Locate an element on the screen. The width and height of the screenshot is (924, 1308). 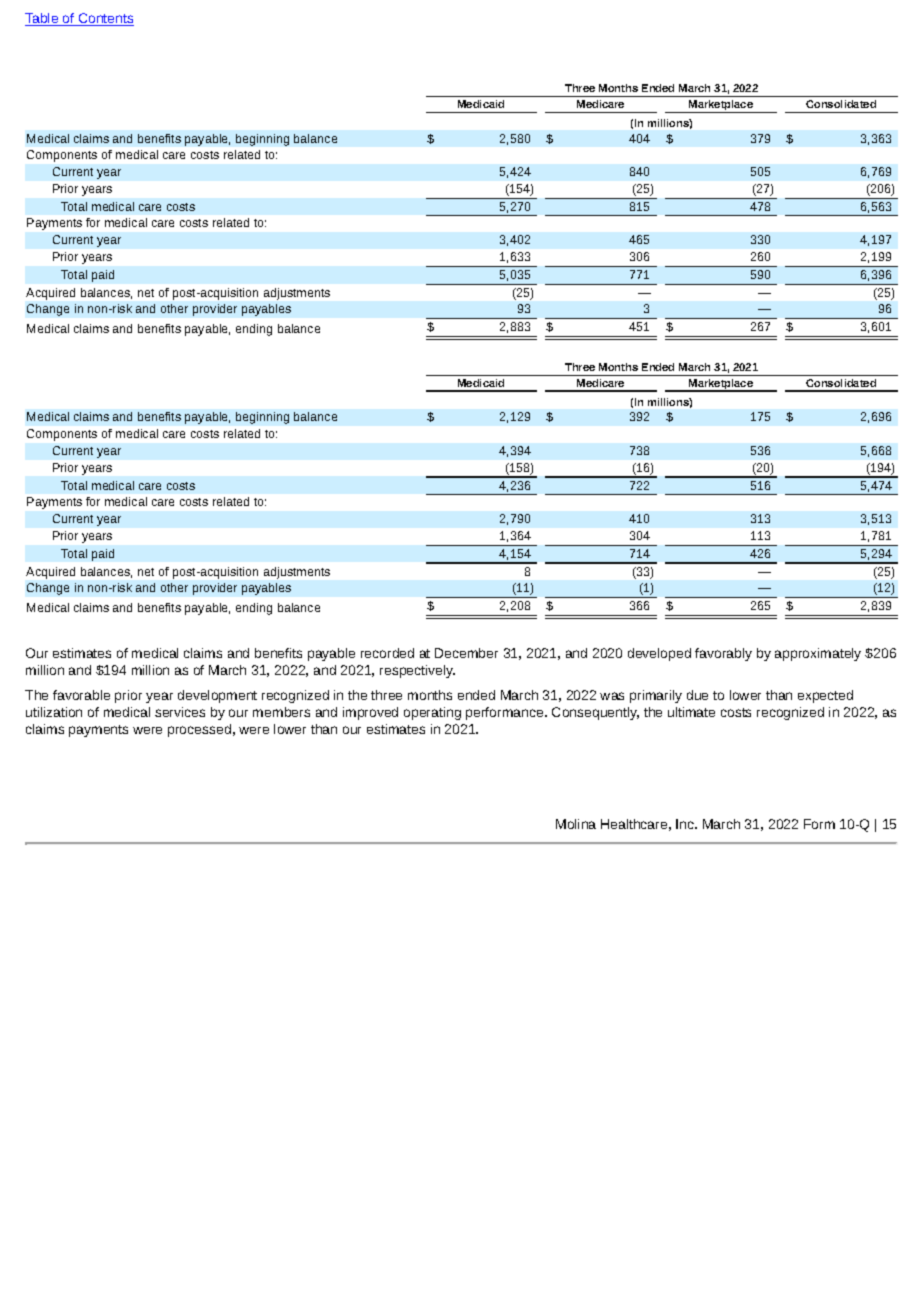
Contents is located at coordinates (105, 19).
